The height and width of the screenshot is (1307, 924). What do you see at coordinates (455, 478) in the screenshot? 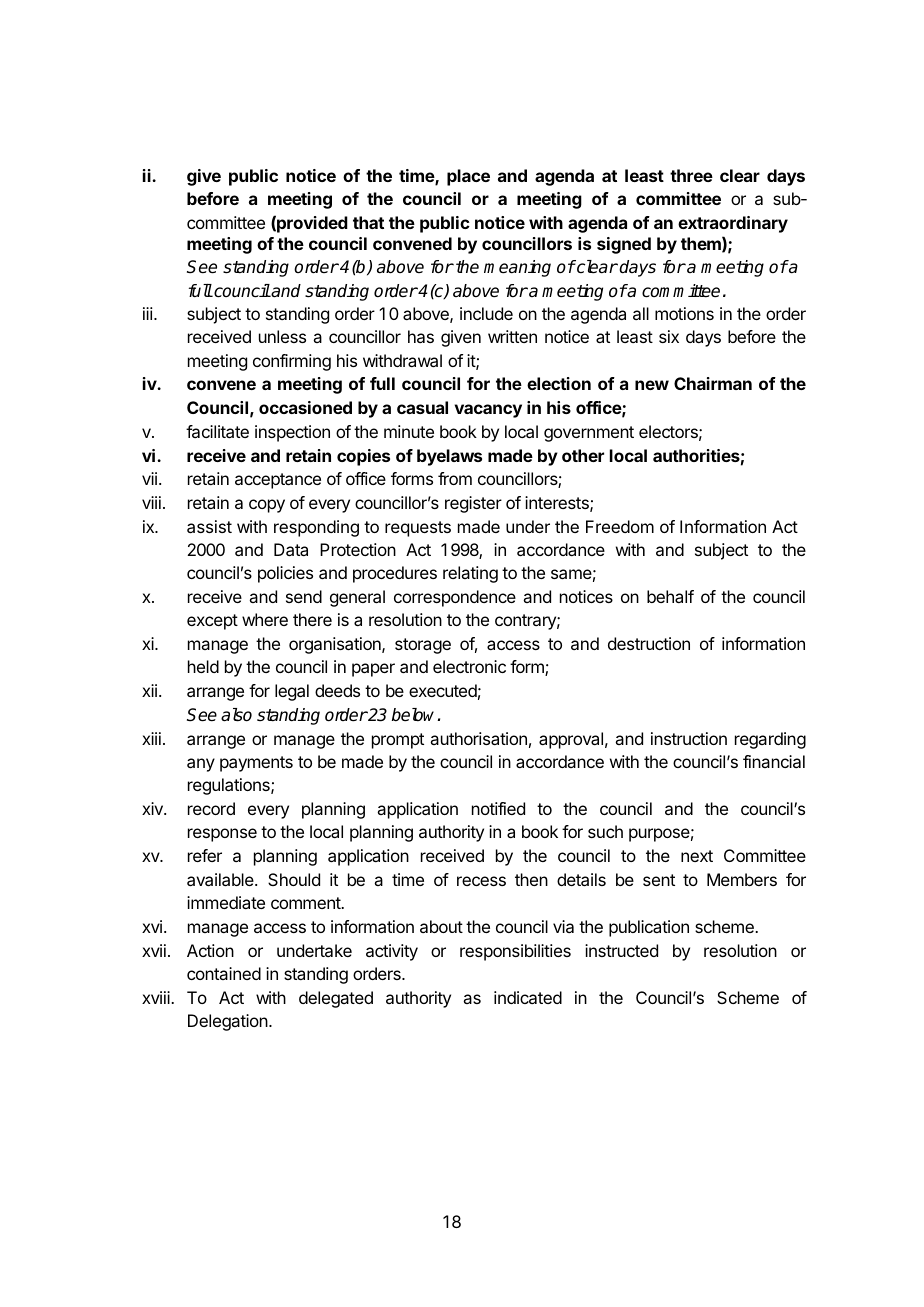
I see `from` at bounding box center [455, 478].
